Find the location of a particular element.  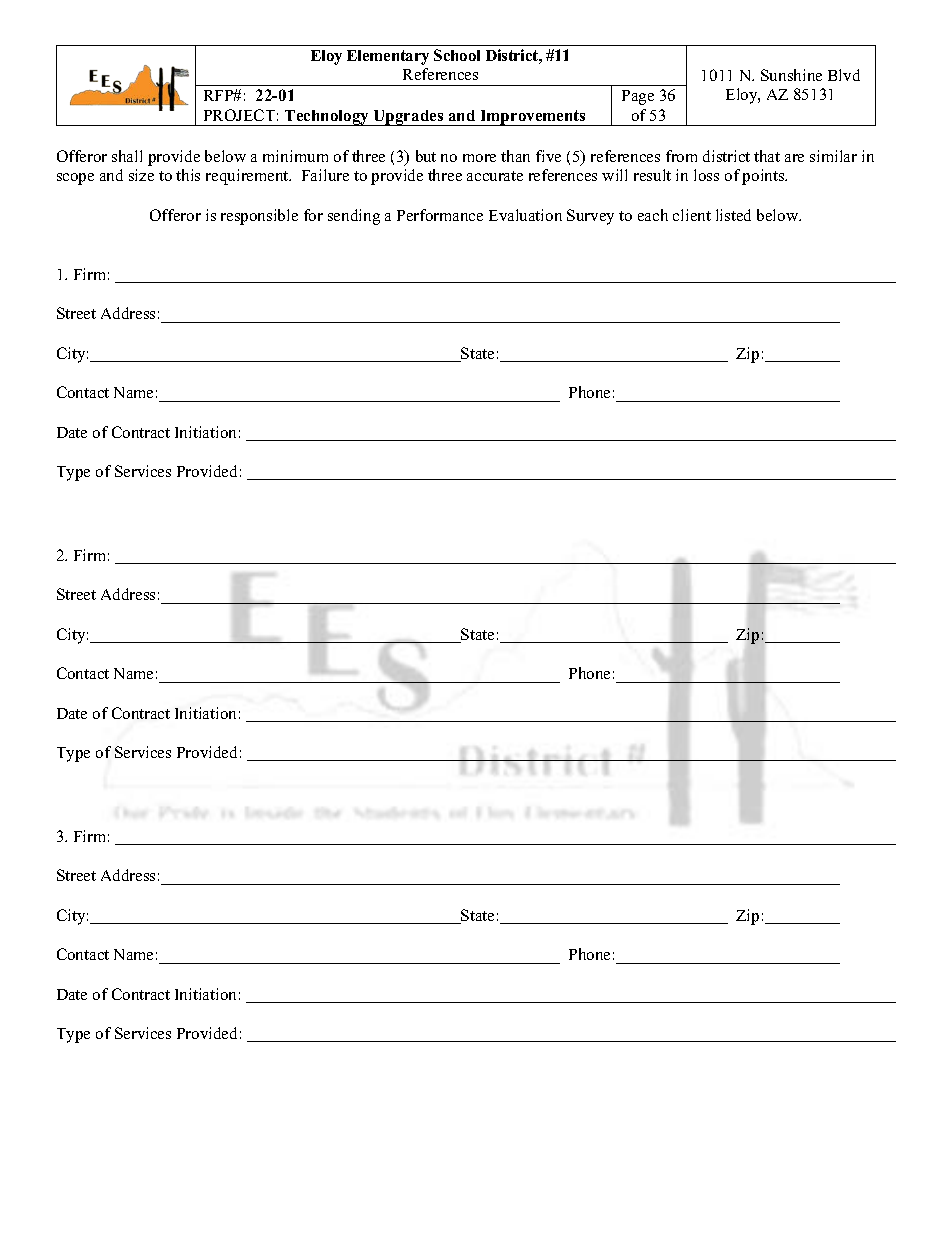

Elementary is located at coordinates (388, 57).
